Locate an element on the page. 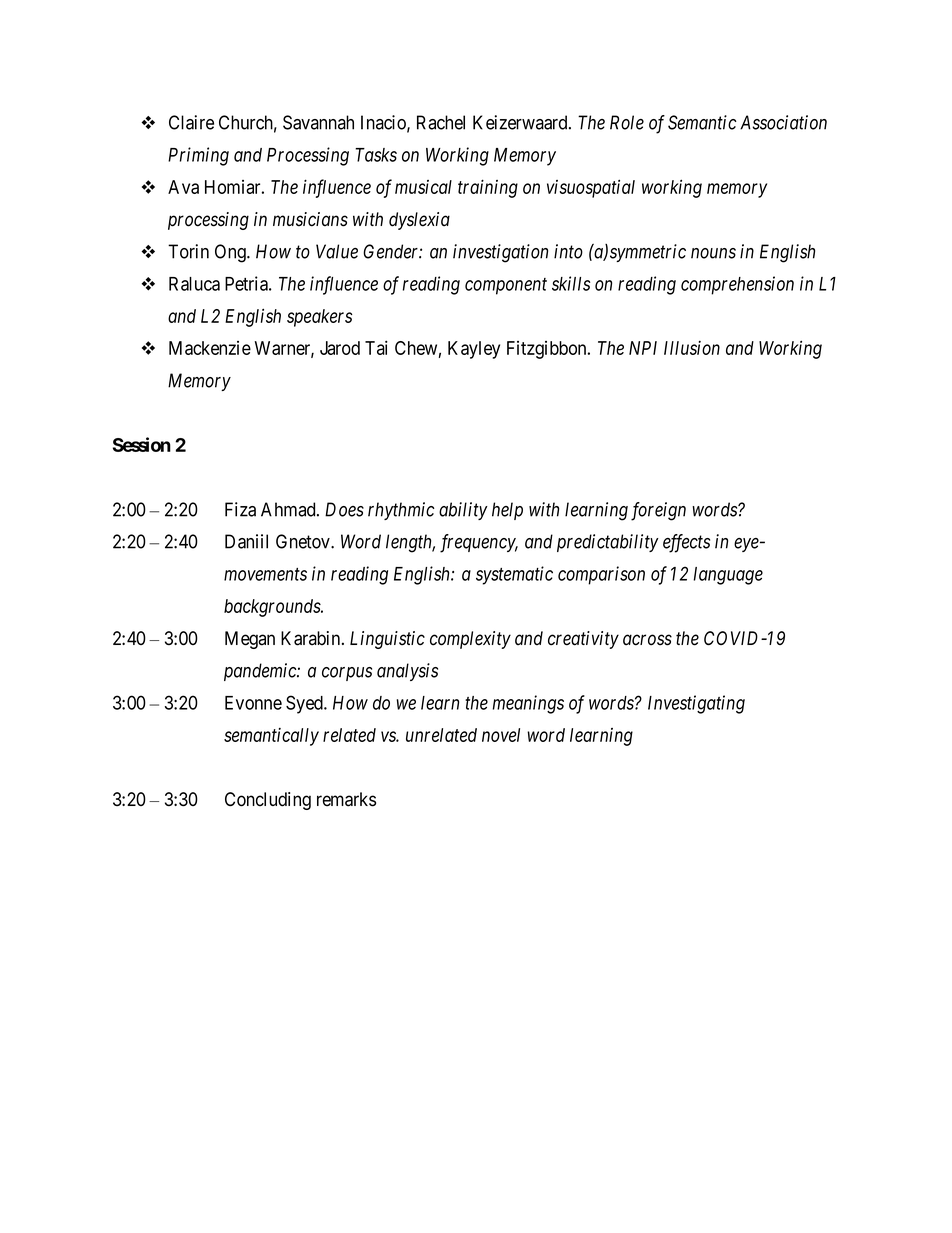  Association is located at coordinates (783, 122).
